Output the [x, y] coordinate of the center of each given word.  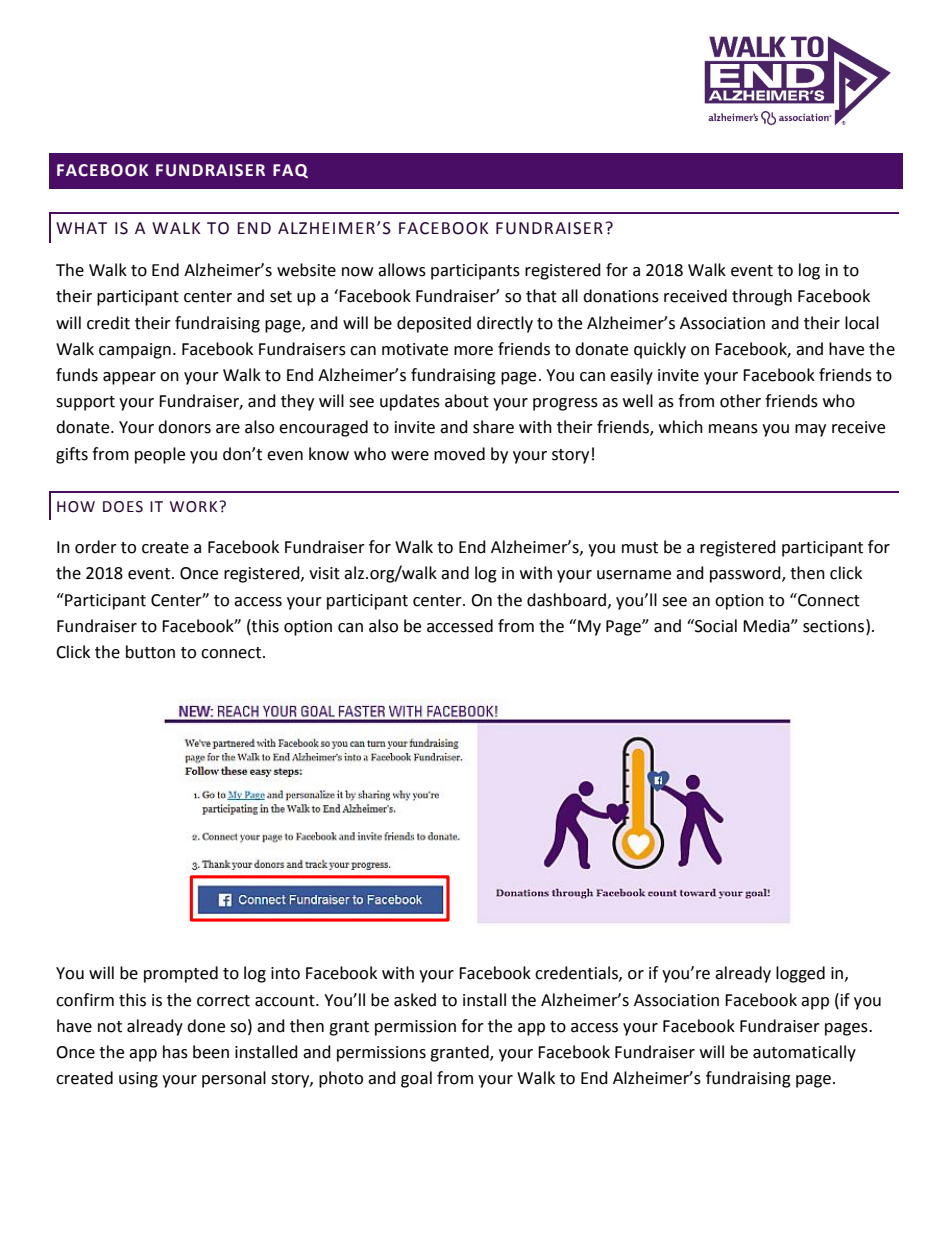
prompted [181, 974]
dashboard [568, 600]
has [175, 1052]
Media [767, 626]
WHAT [81, 228]
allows [402, 270]
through [762, 297]
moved [459, 454]
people [160, 455]
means [733, 429]
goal [416, 1079]
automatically [804, 1053]
